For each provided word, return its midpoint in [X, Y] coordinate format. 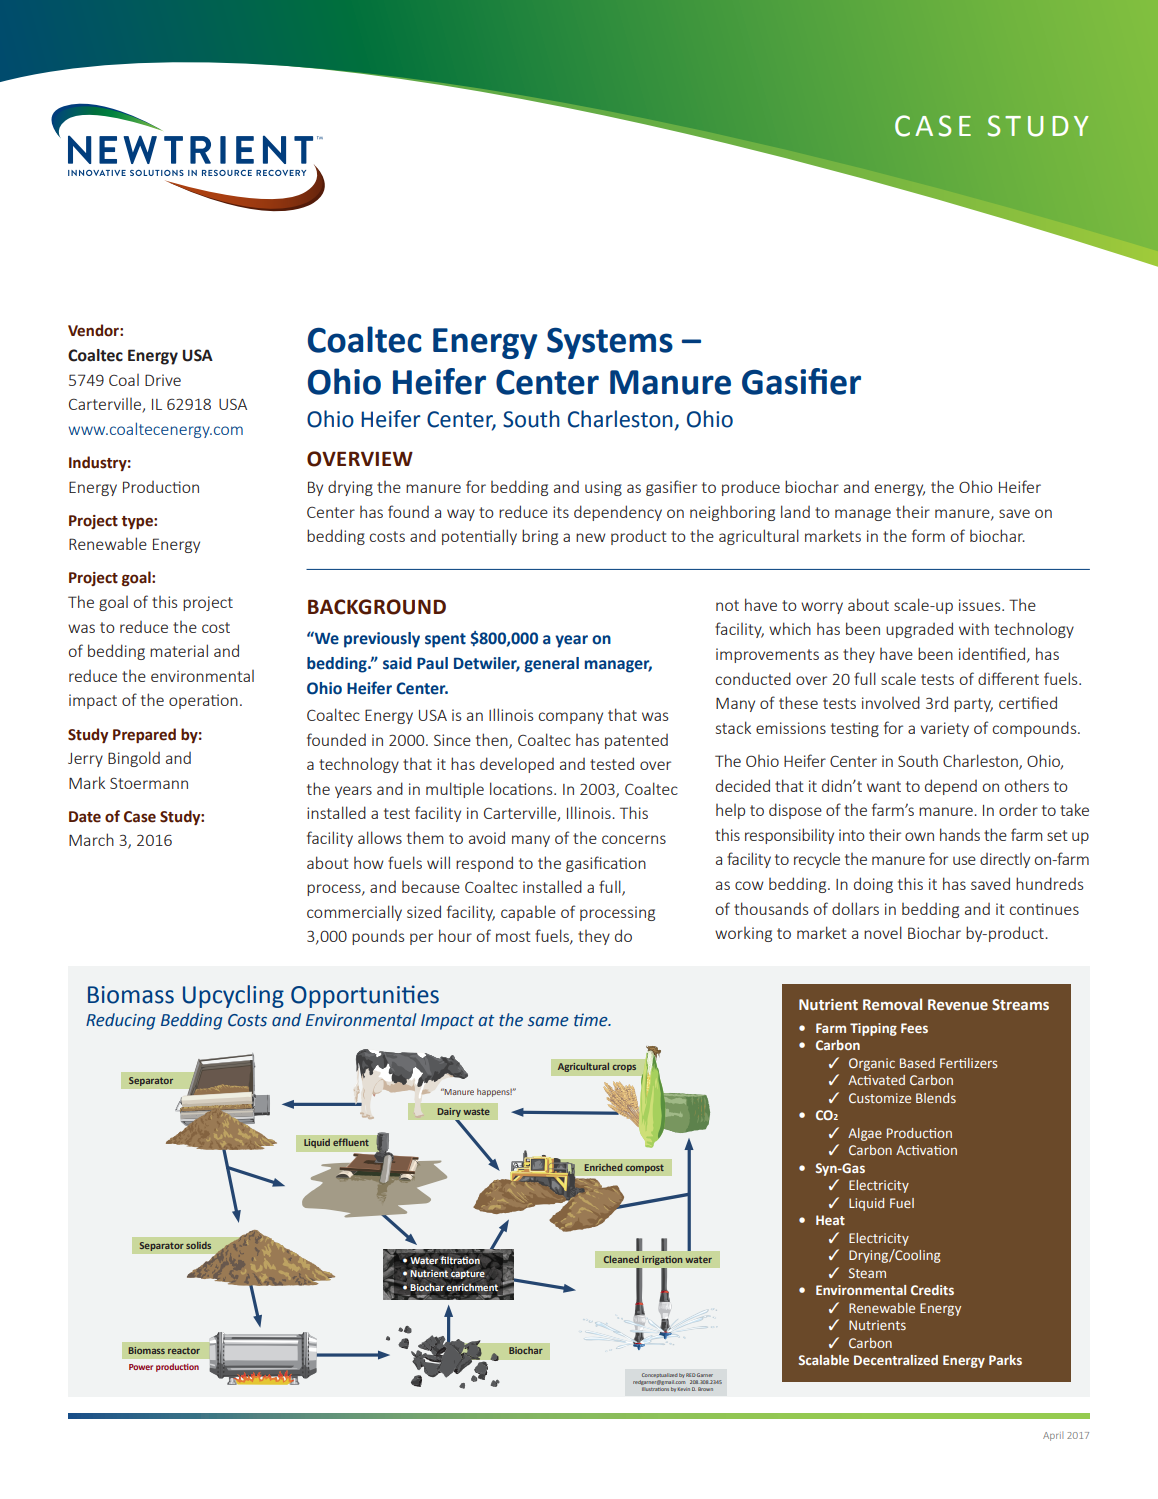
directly [1005, 860]
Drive [163, 380]
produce [751, 488]
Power [141, 1367]
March [91, 839]
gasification [606, 864]
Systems [610, 343]
